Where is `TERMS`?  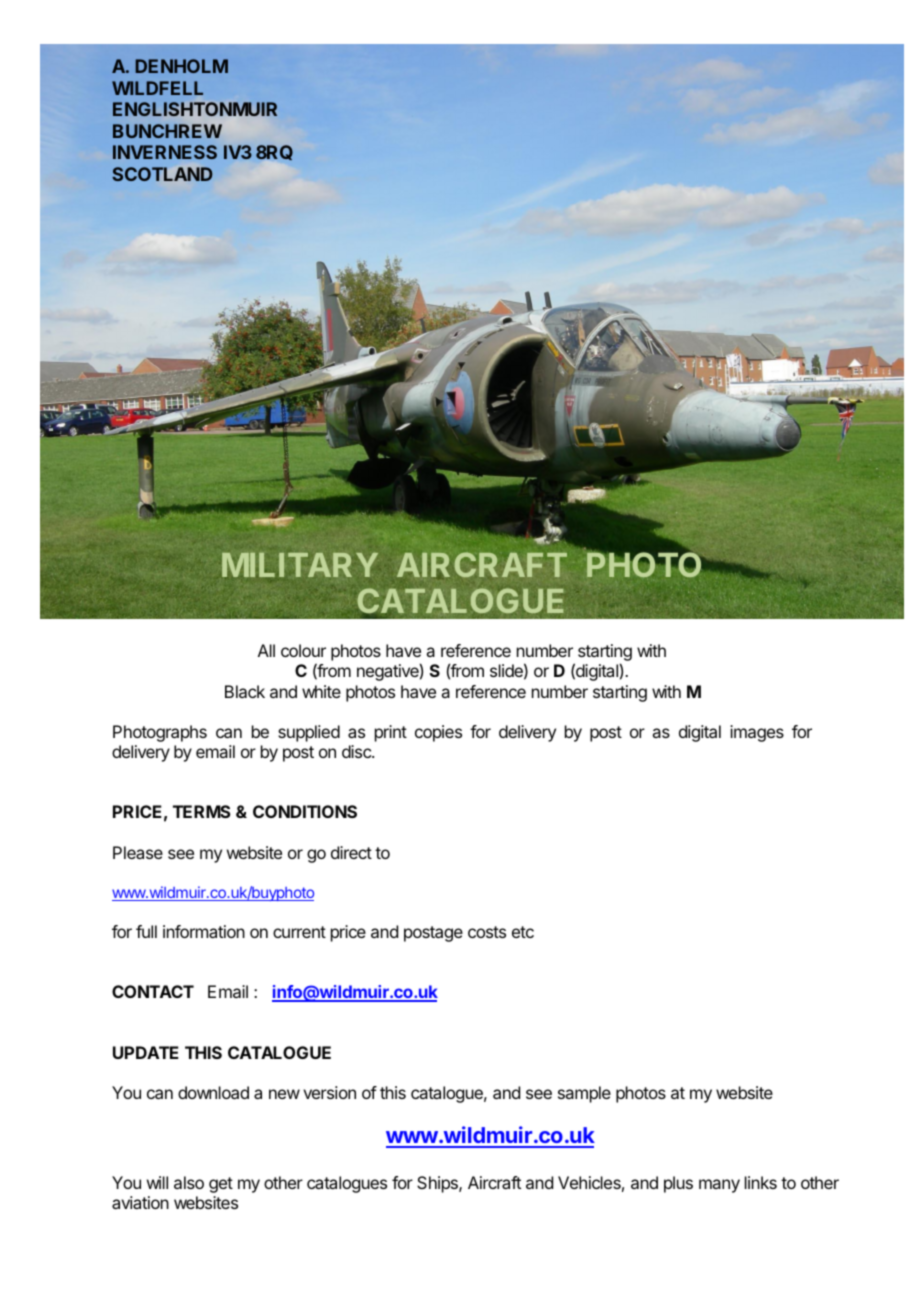
TERMS is located at coordinates (202, 811).
